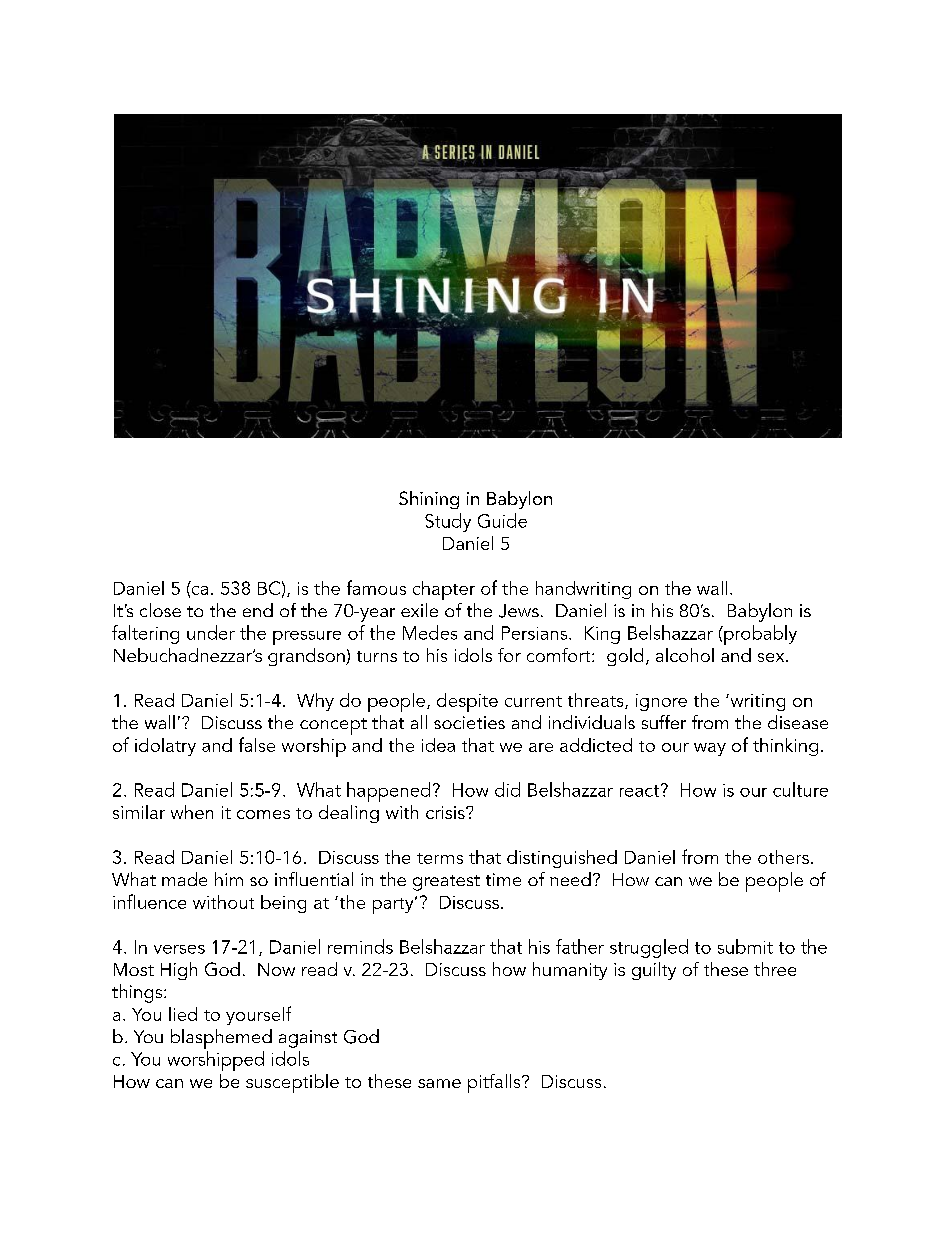 The image size is (952, 1233). Describe the element at coordinates (467, 702) in the page. I see `despite` at that location.
